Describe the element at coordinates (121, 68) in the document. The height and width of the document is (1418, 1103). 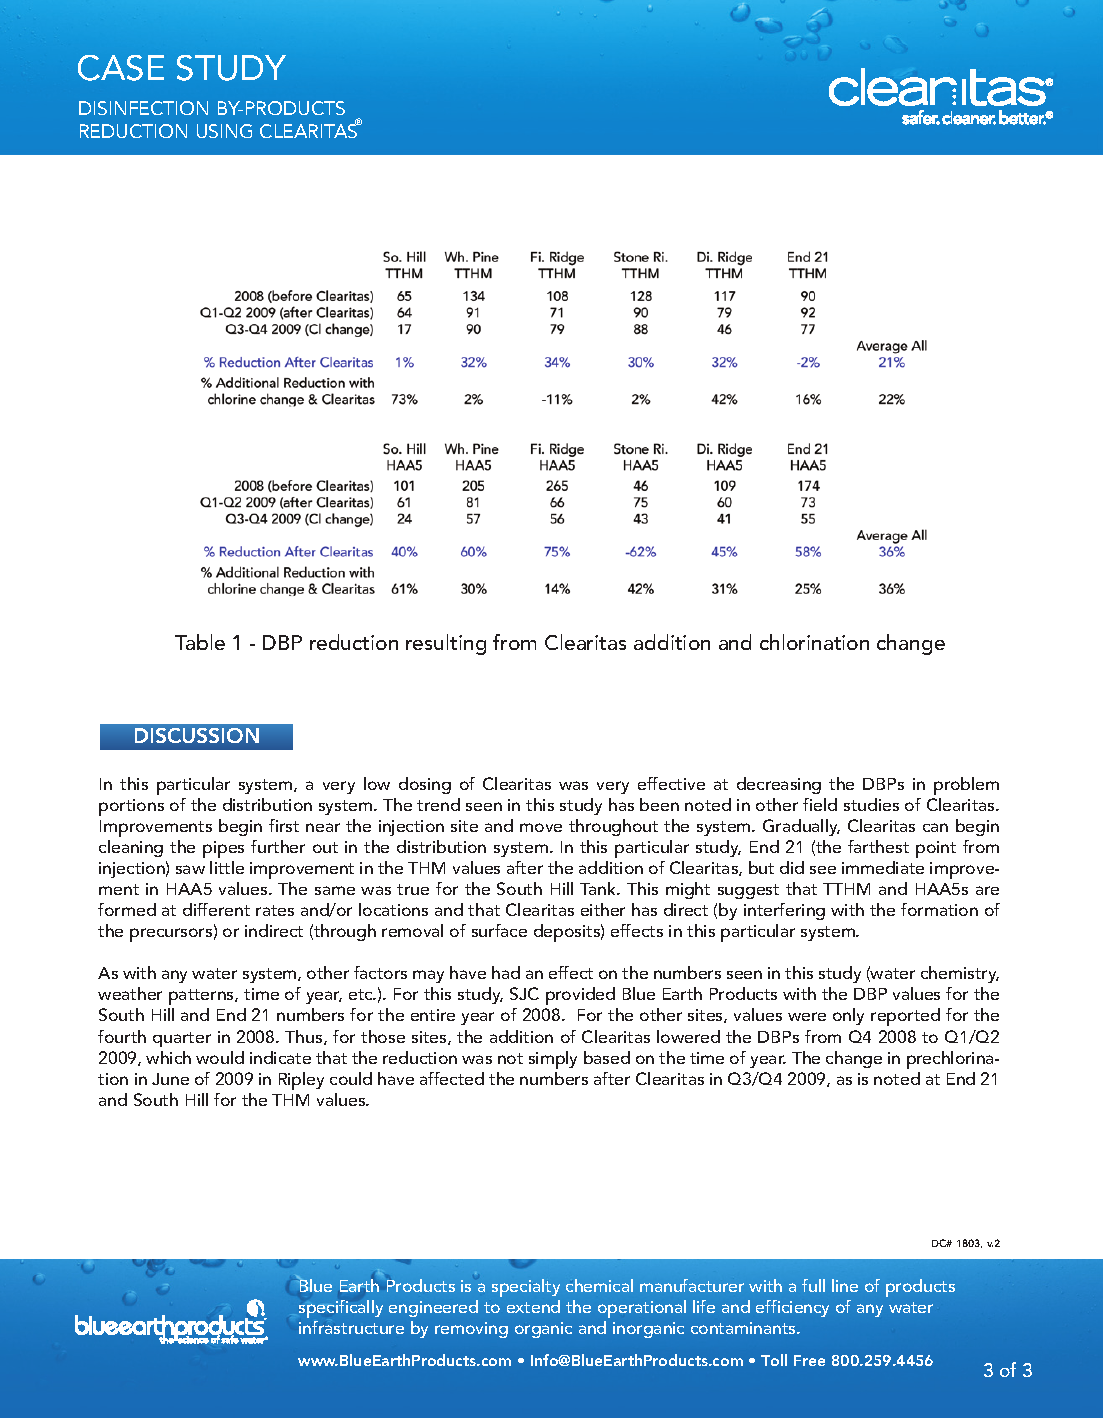
I see `CASE` at that location.
